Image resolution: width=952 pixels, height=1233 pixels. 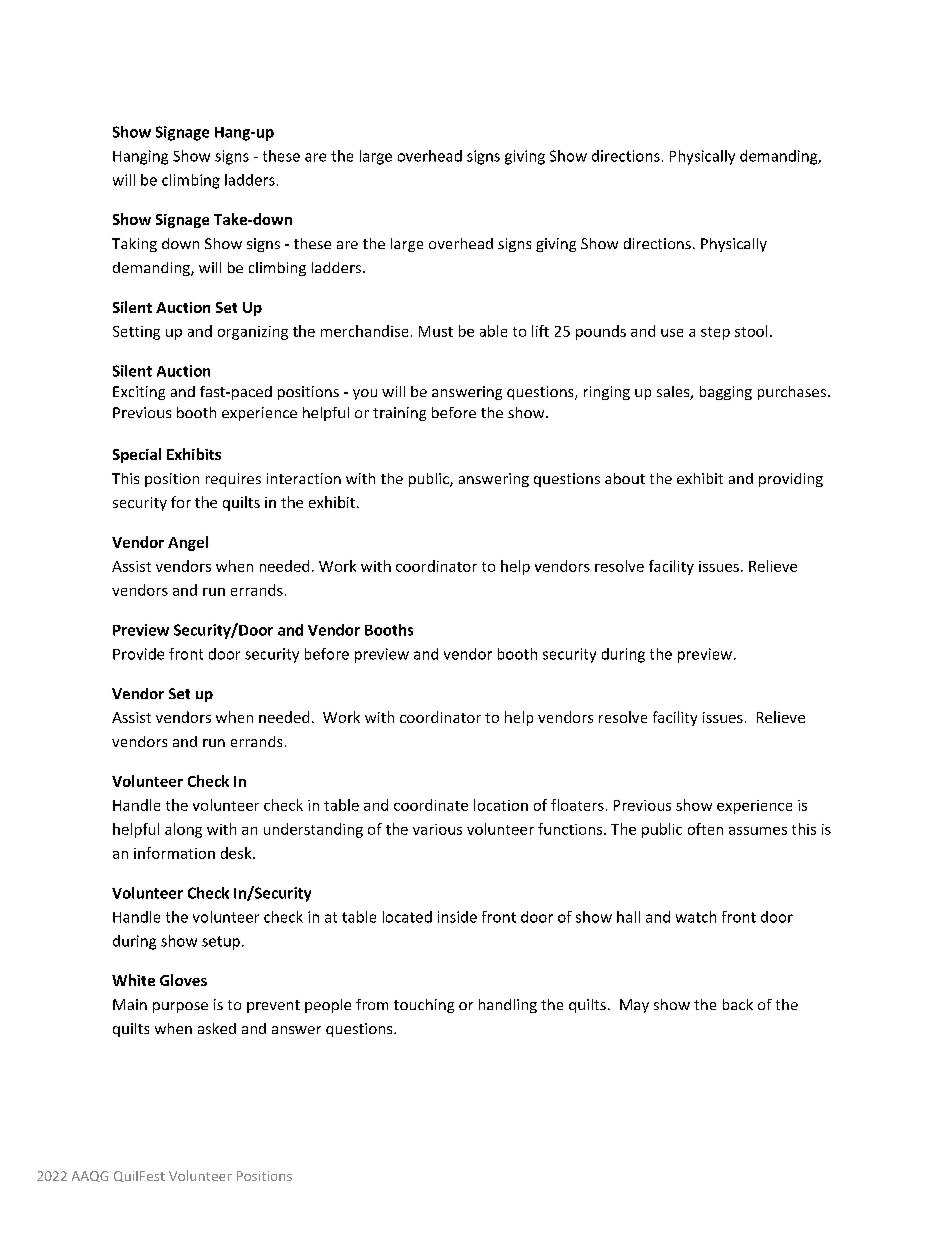 I want to click on Must, so click(x=436, y=331).
